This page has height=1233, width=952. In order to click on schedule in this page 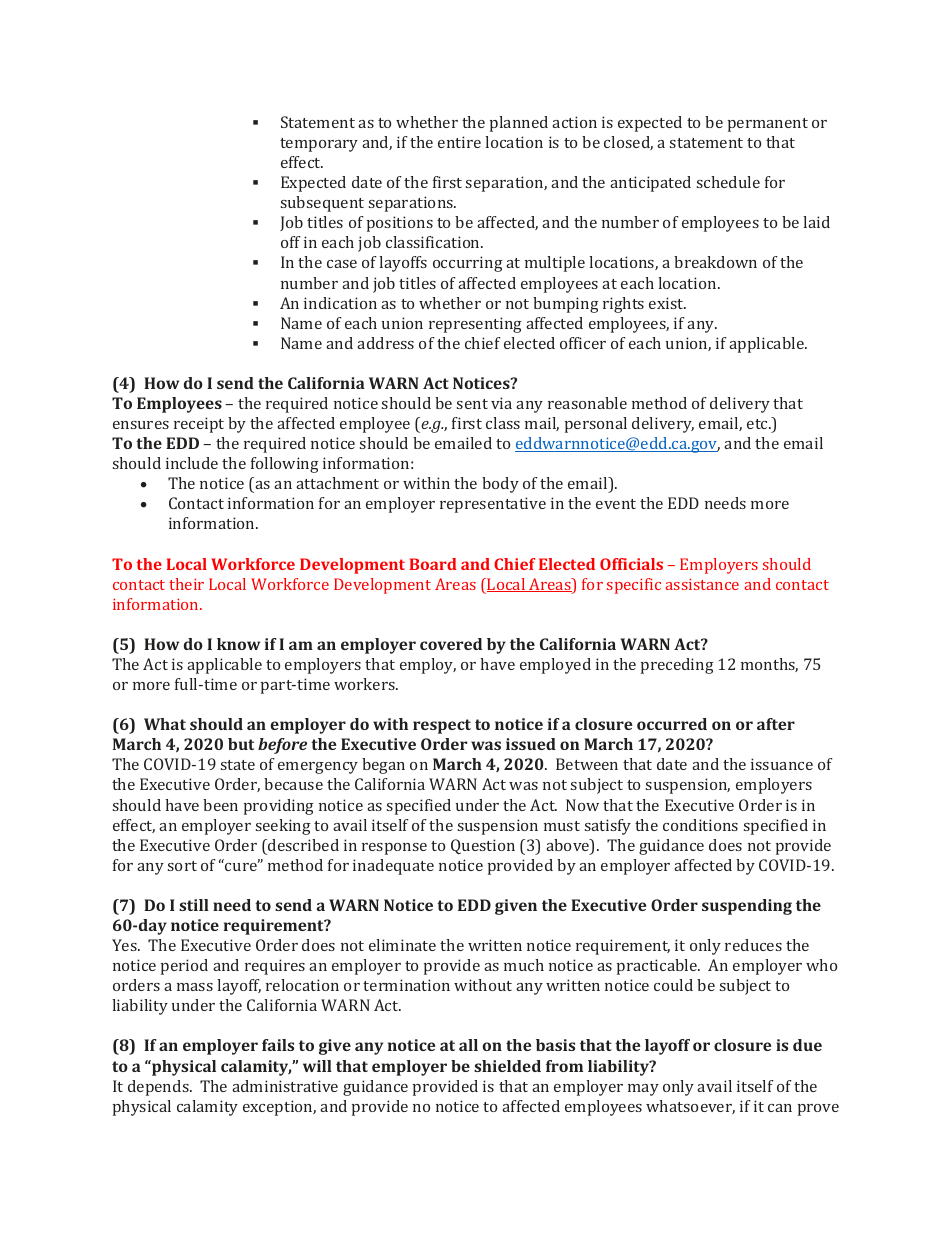, I will do `click(728, 182)`.
